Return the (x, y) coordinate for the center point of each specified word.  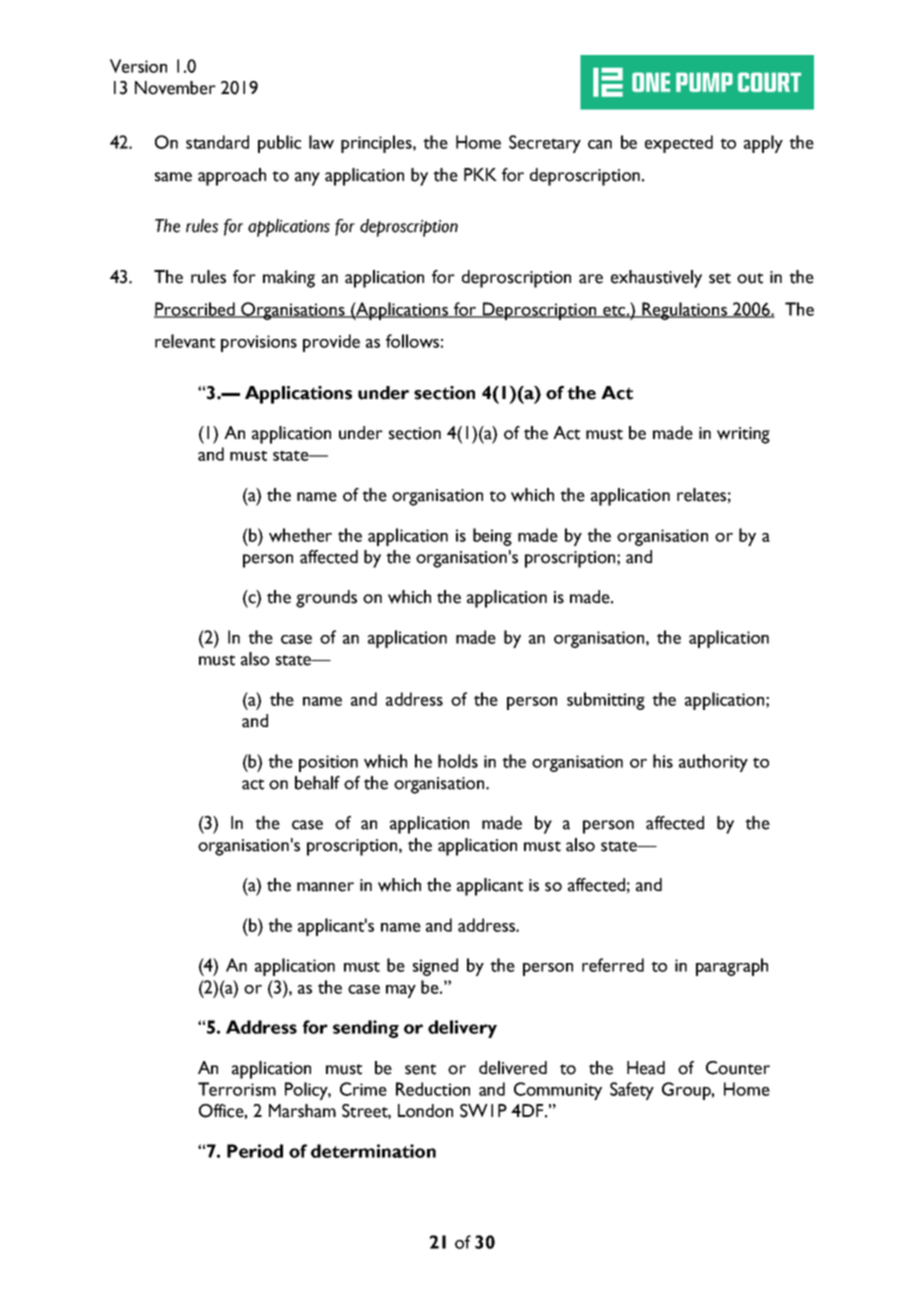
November (175, 88)
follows (412, 341)
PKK (480, 174)
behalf (317, 783)
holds (458, 761)
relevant (185, 341)
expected (679, 144)
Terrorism (237, 1089)
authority (713, 763)
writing (743, 435)
